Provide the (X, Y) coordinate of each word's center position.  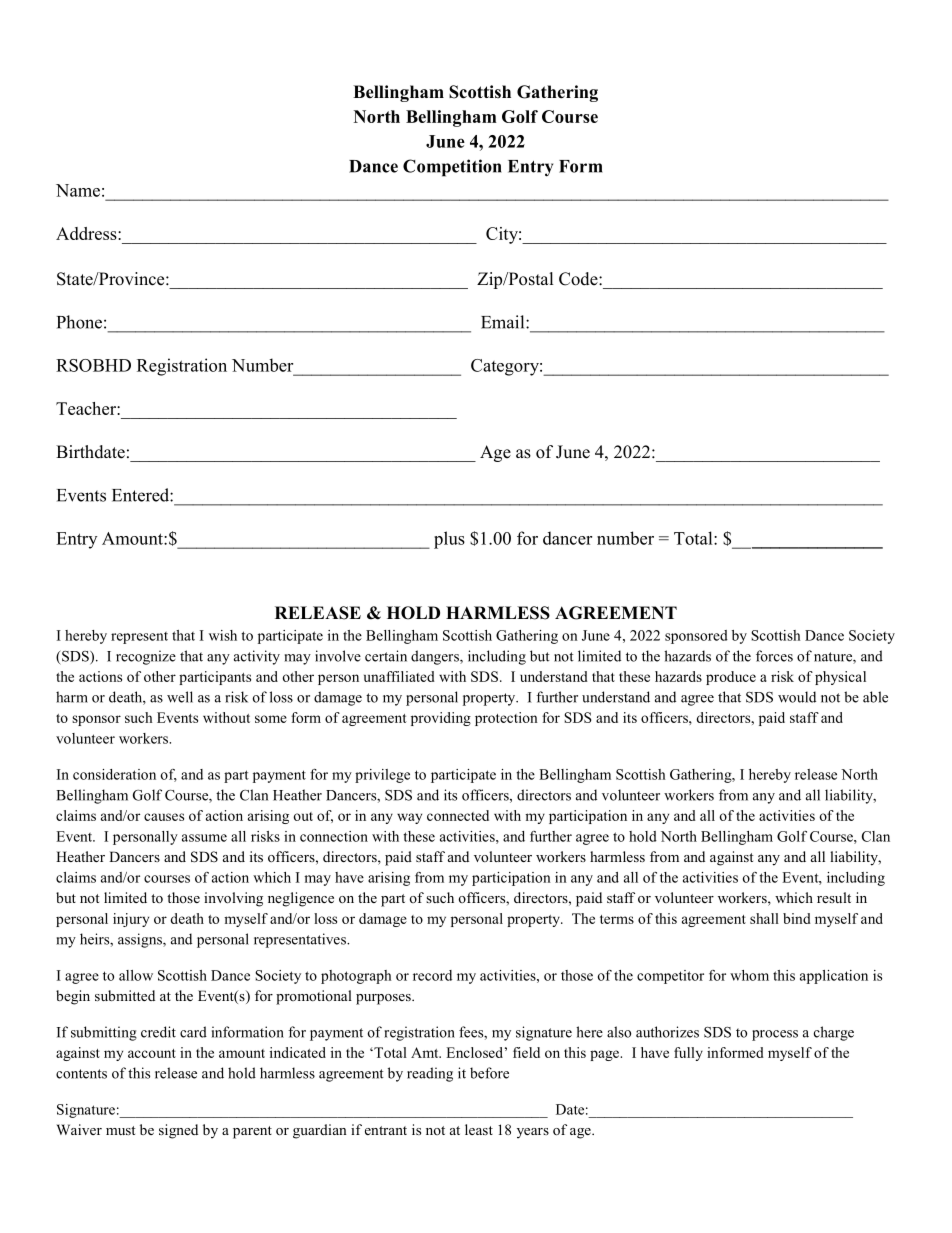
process (775, 1035)
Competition (452, 168)
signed (178, 1131)
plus (449, 540)
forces (774, 656)
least (479, 1129)
